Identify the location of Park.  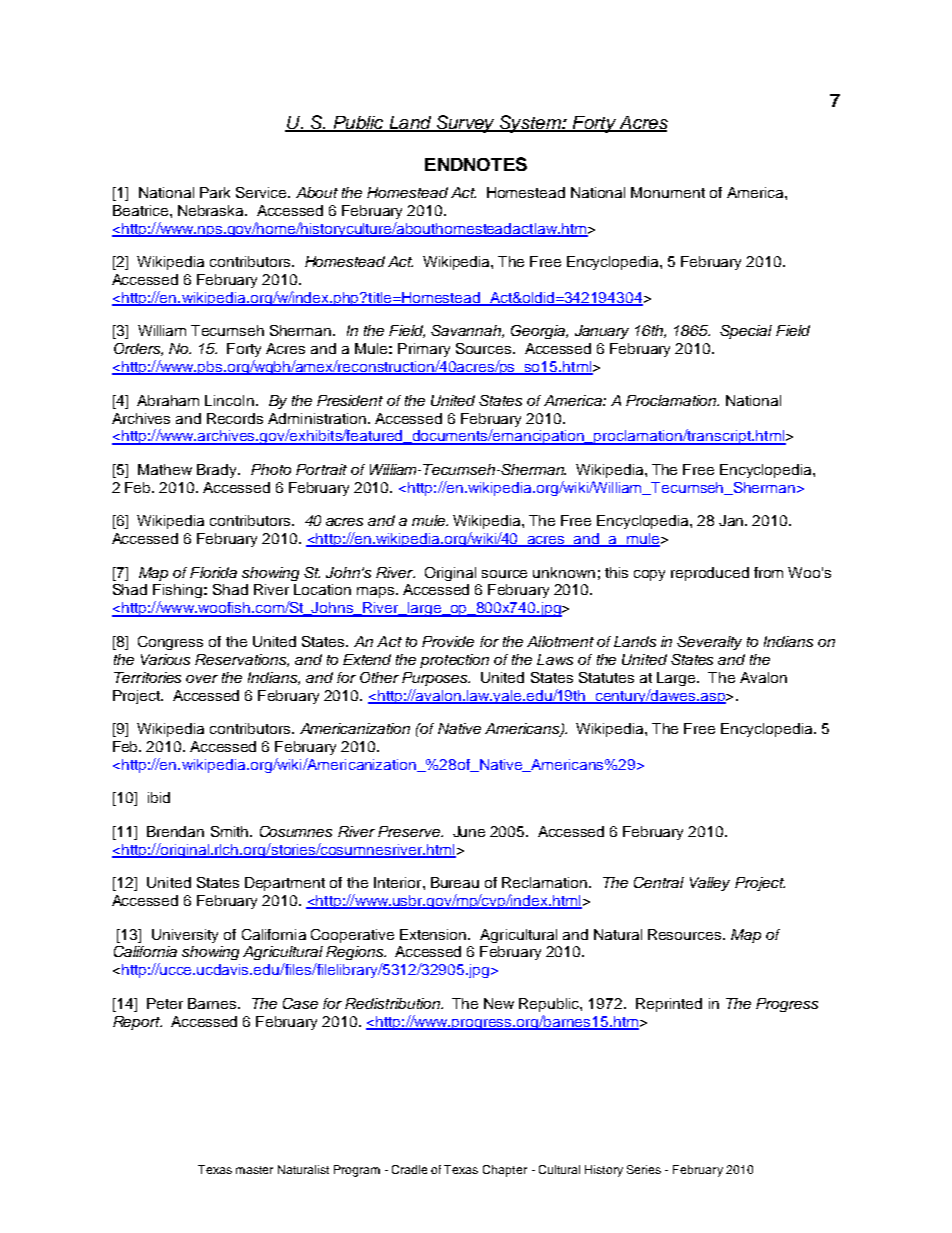
(215, 192).
